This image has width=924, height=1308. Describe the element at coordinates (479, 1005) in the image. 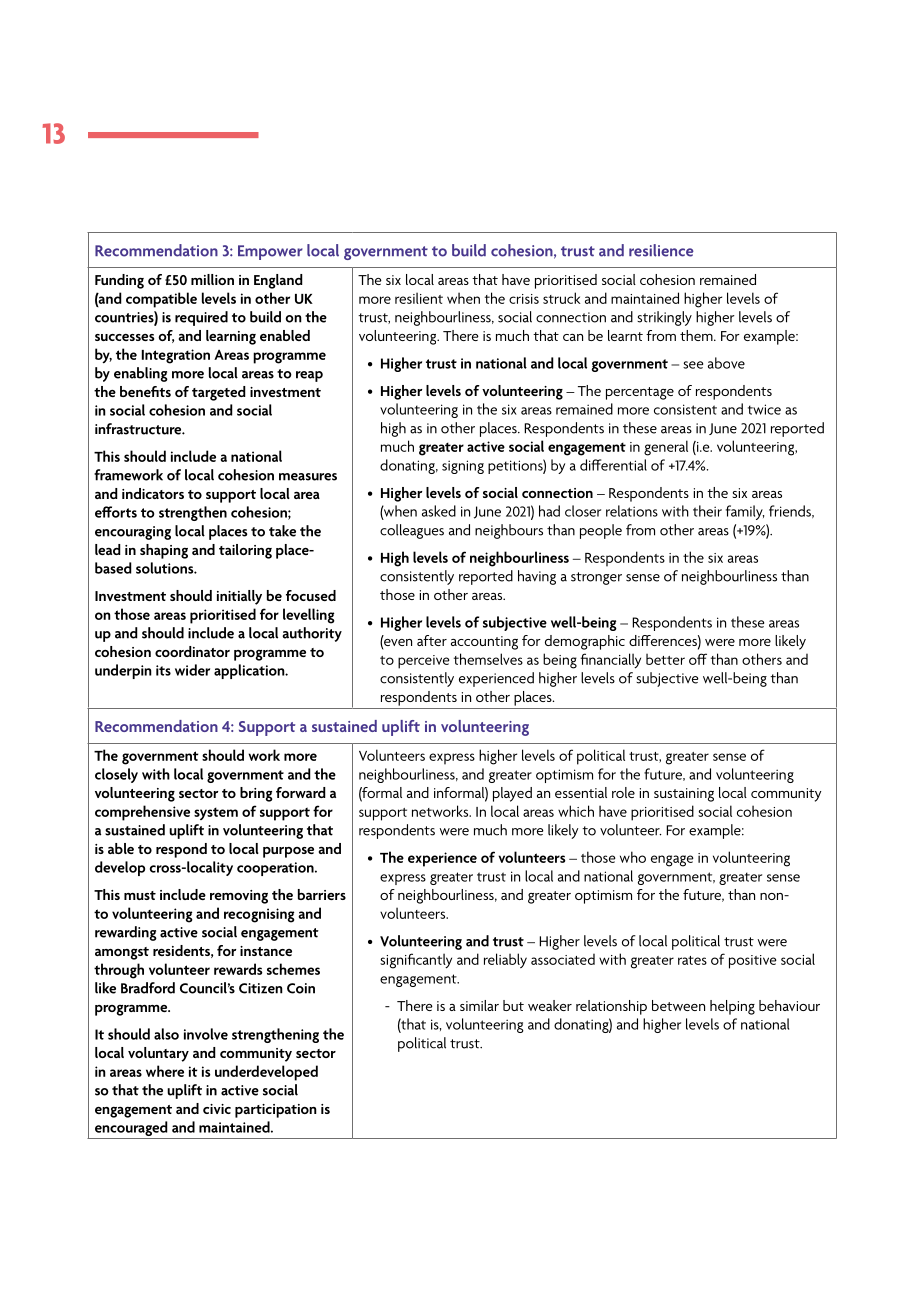

I see `similar` at that location.
